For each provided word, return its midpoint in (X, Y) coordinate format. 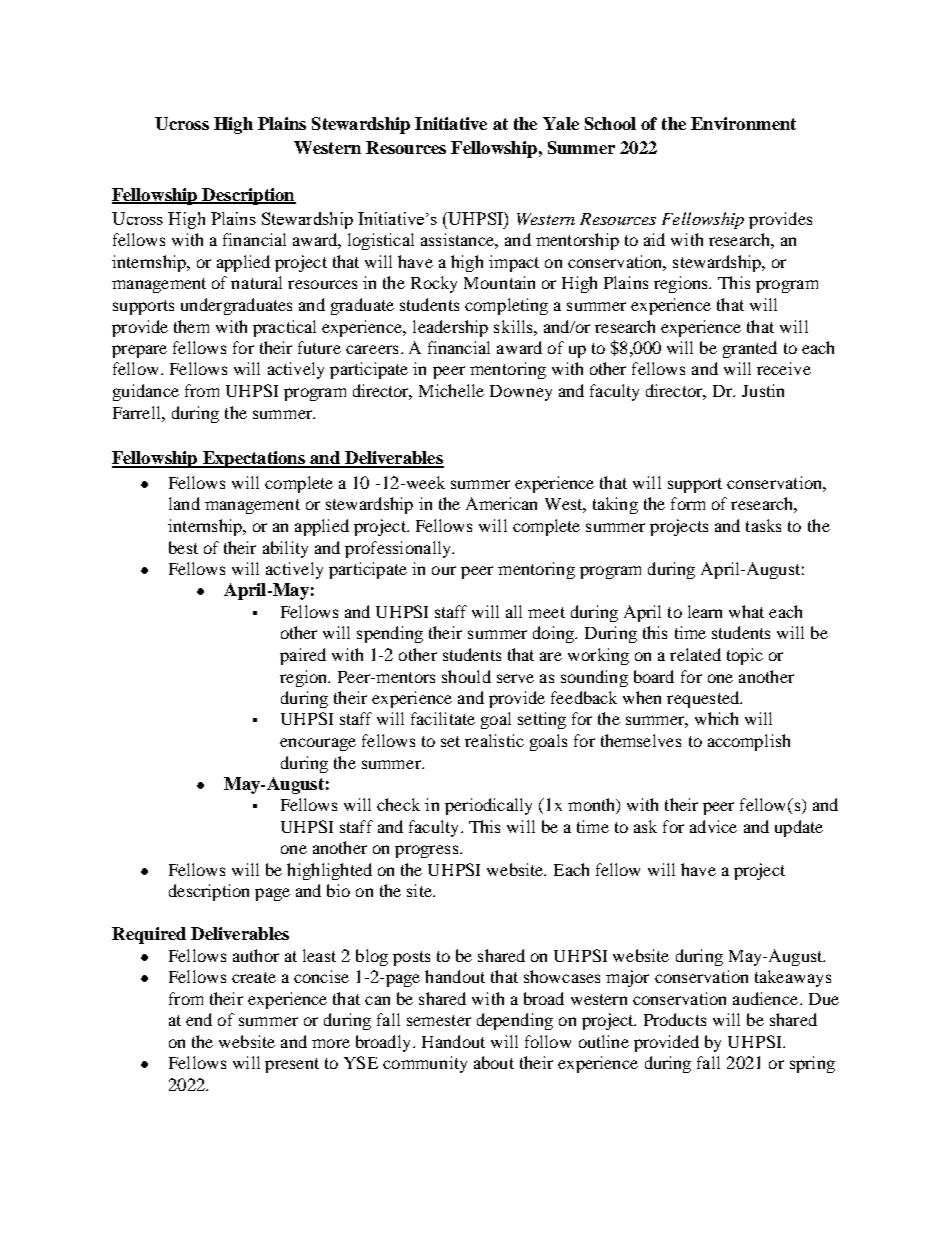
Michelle (451, 390)
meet (546, 612)
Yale (561, 123)
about (494, 1062)
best (183, 547)
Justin (763, 390)
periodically (488, 806)
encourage (318, 744)
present (292, 1065)
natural (256, 282)
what (746, 611)
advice (713, 826)
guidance (146, 392)
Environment (743, 123)
